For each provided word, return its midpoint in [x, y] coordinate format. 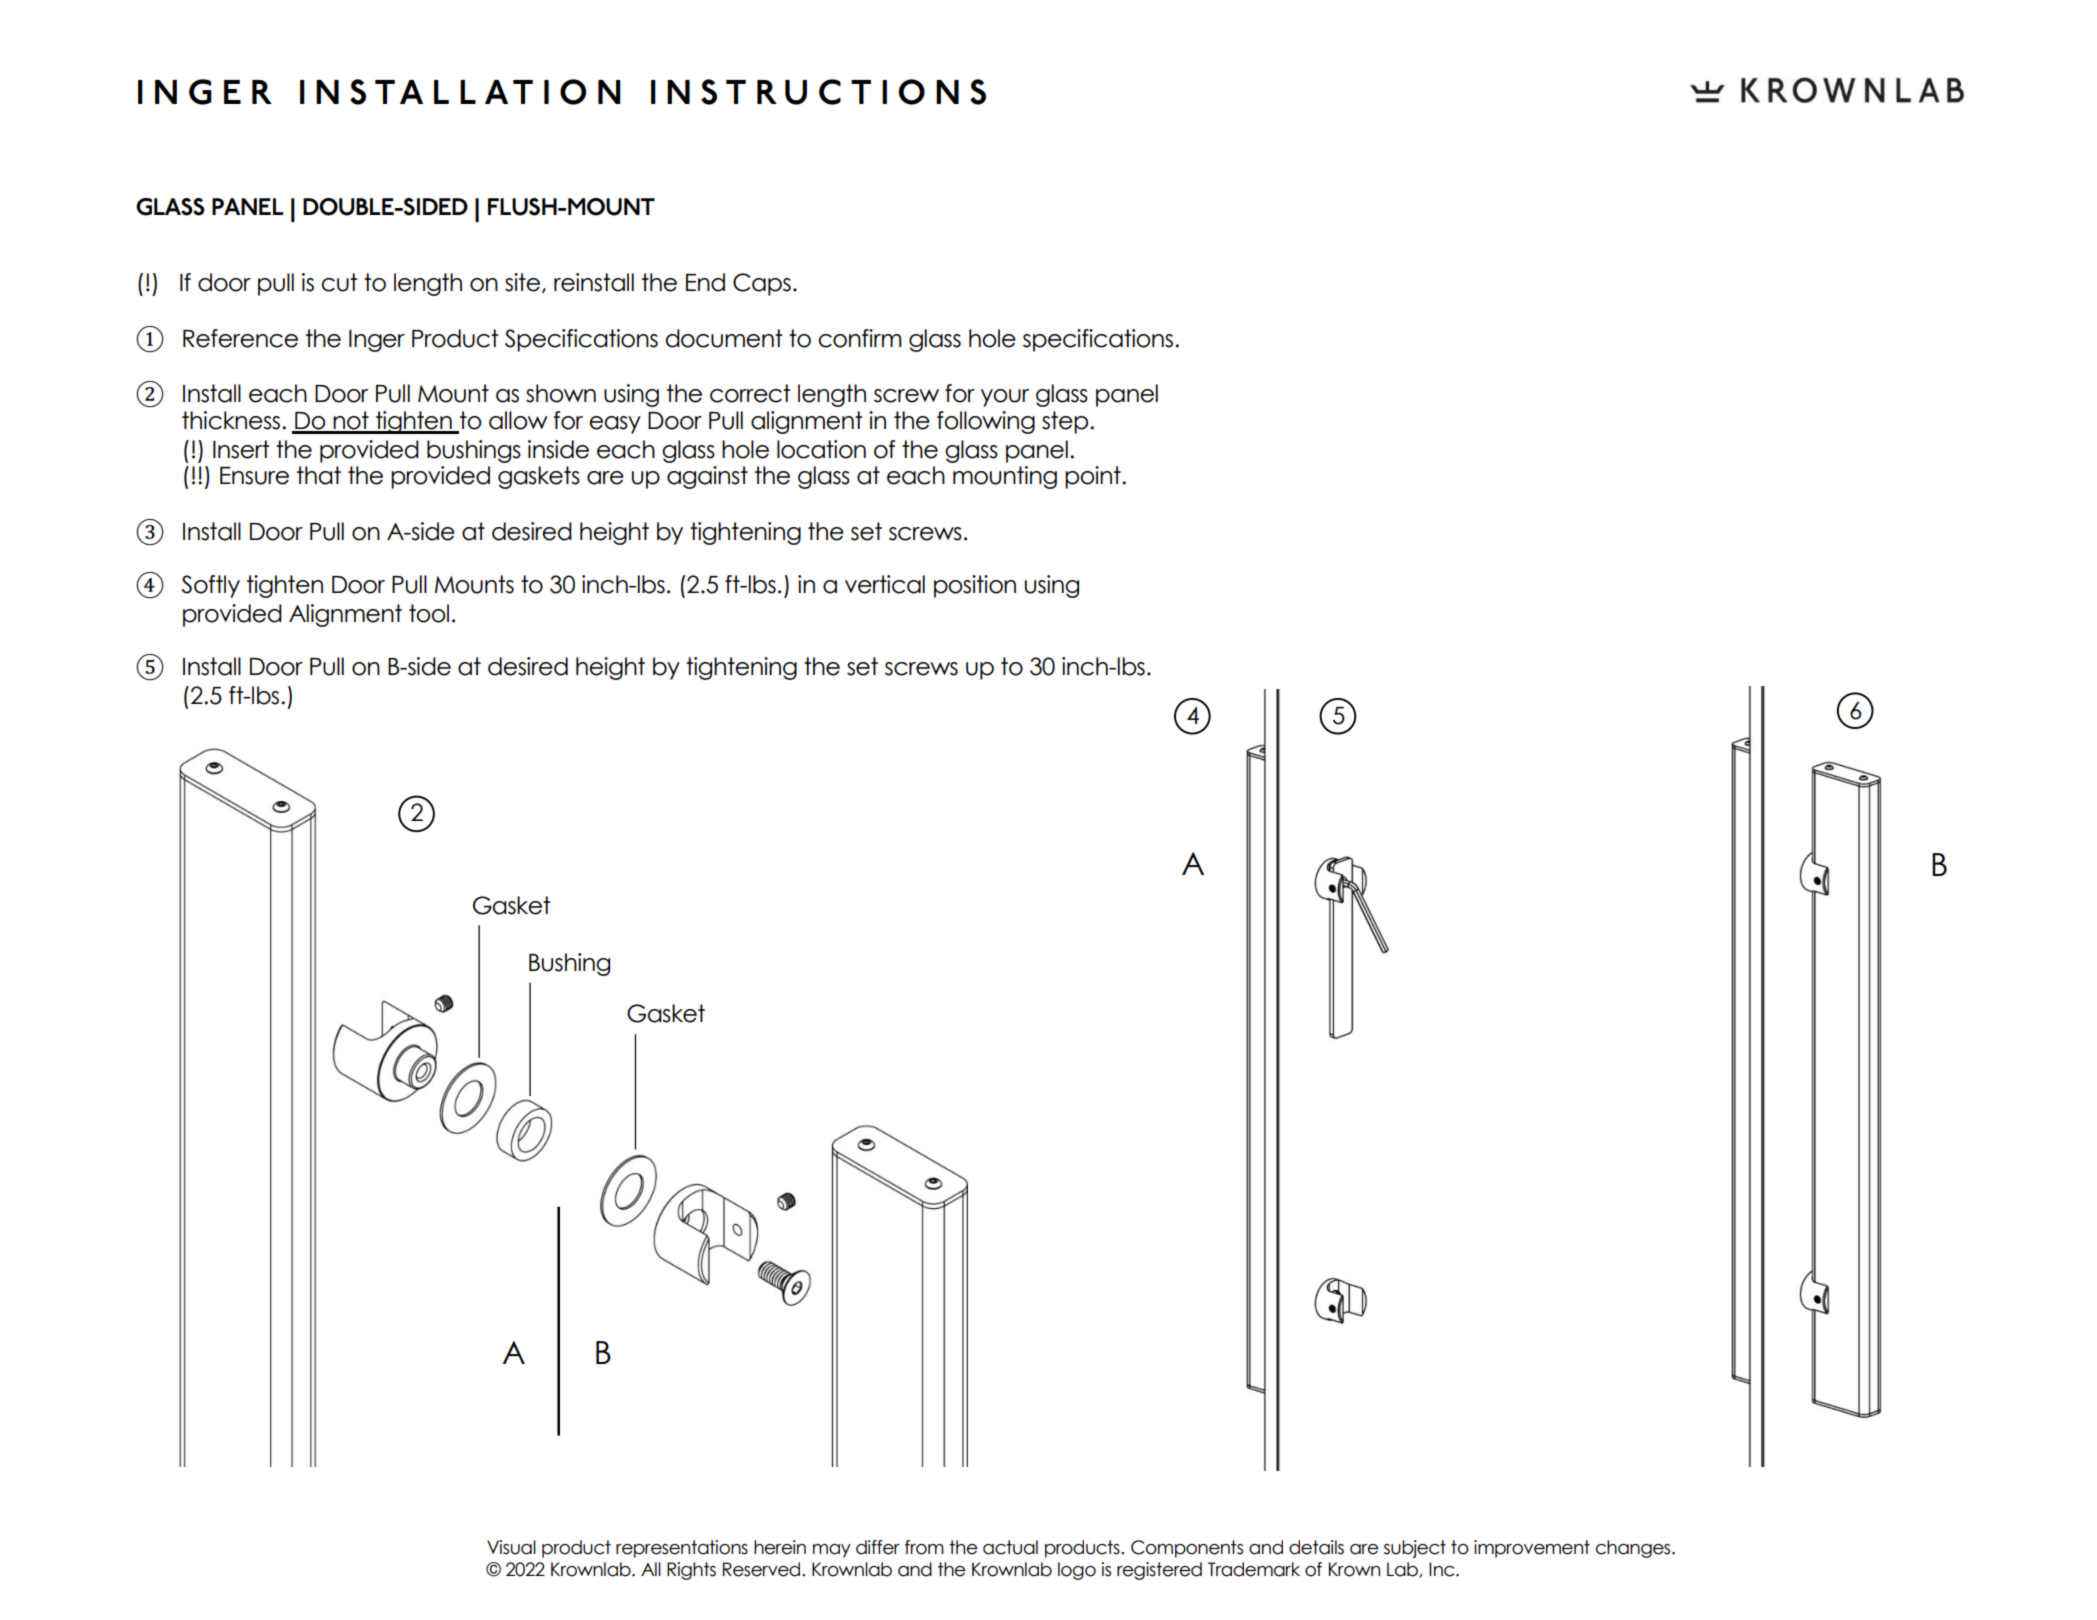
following [986, 422]
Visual [511, 1547]
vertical [885, 584]
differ [878, 1547]
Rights [691, 1571]
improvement [1532, 1549]
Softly [211, 586]
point [1094, 477]
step [1066, 422]
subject [1415, 1549]
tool [429, 613]
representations [682, 1549]
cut [339, 282]
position [975, 586]
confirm [859, 338]
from [924, 1547]
